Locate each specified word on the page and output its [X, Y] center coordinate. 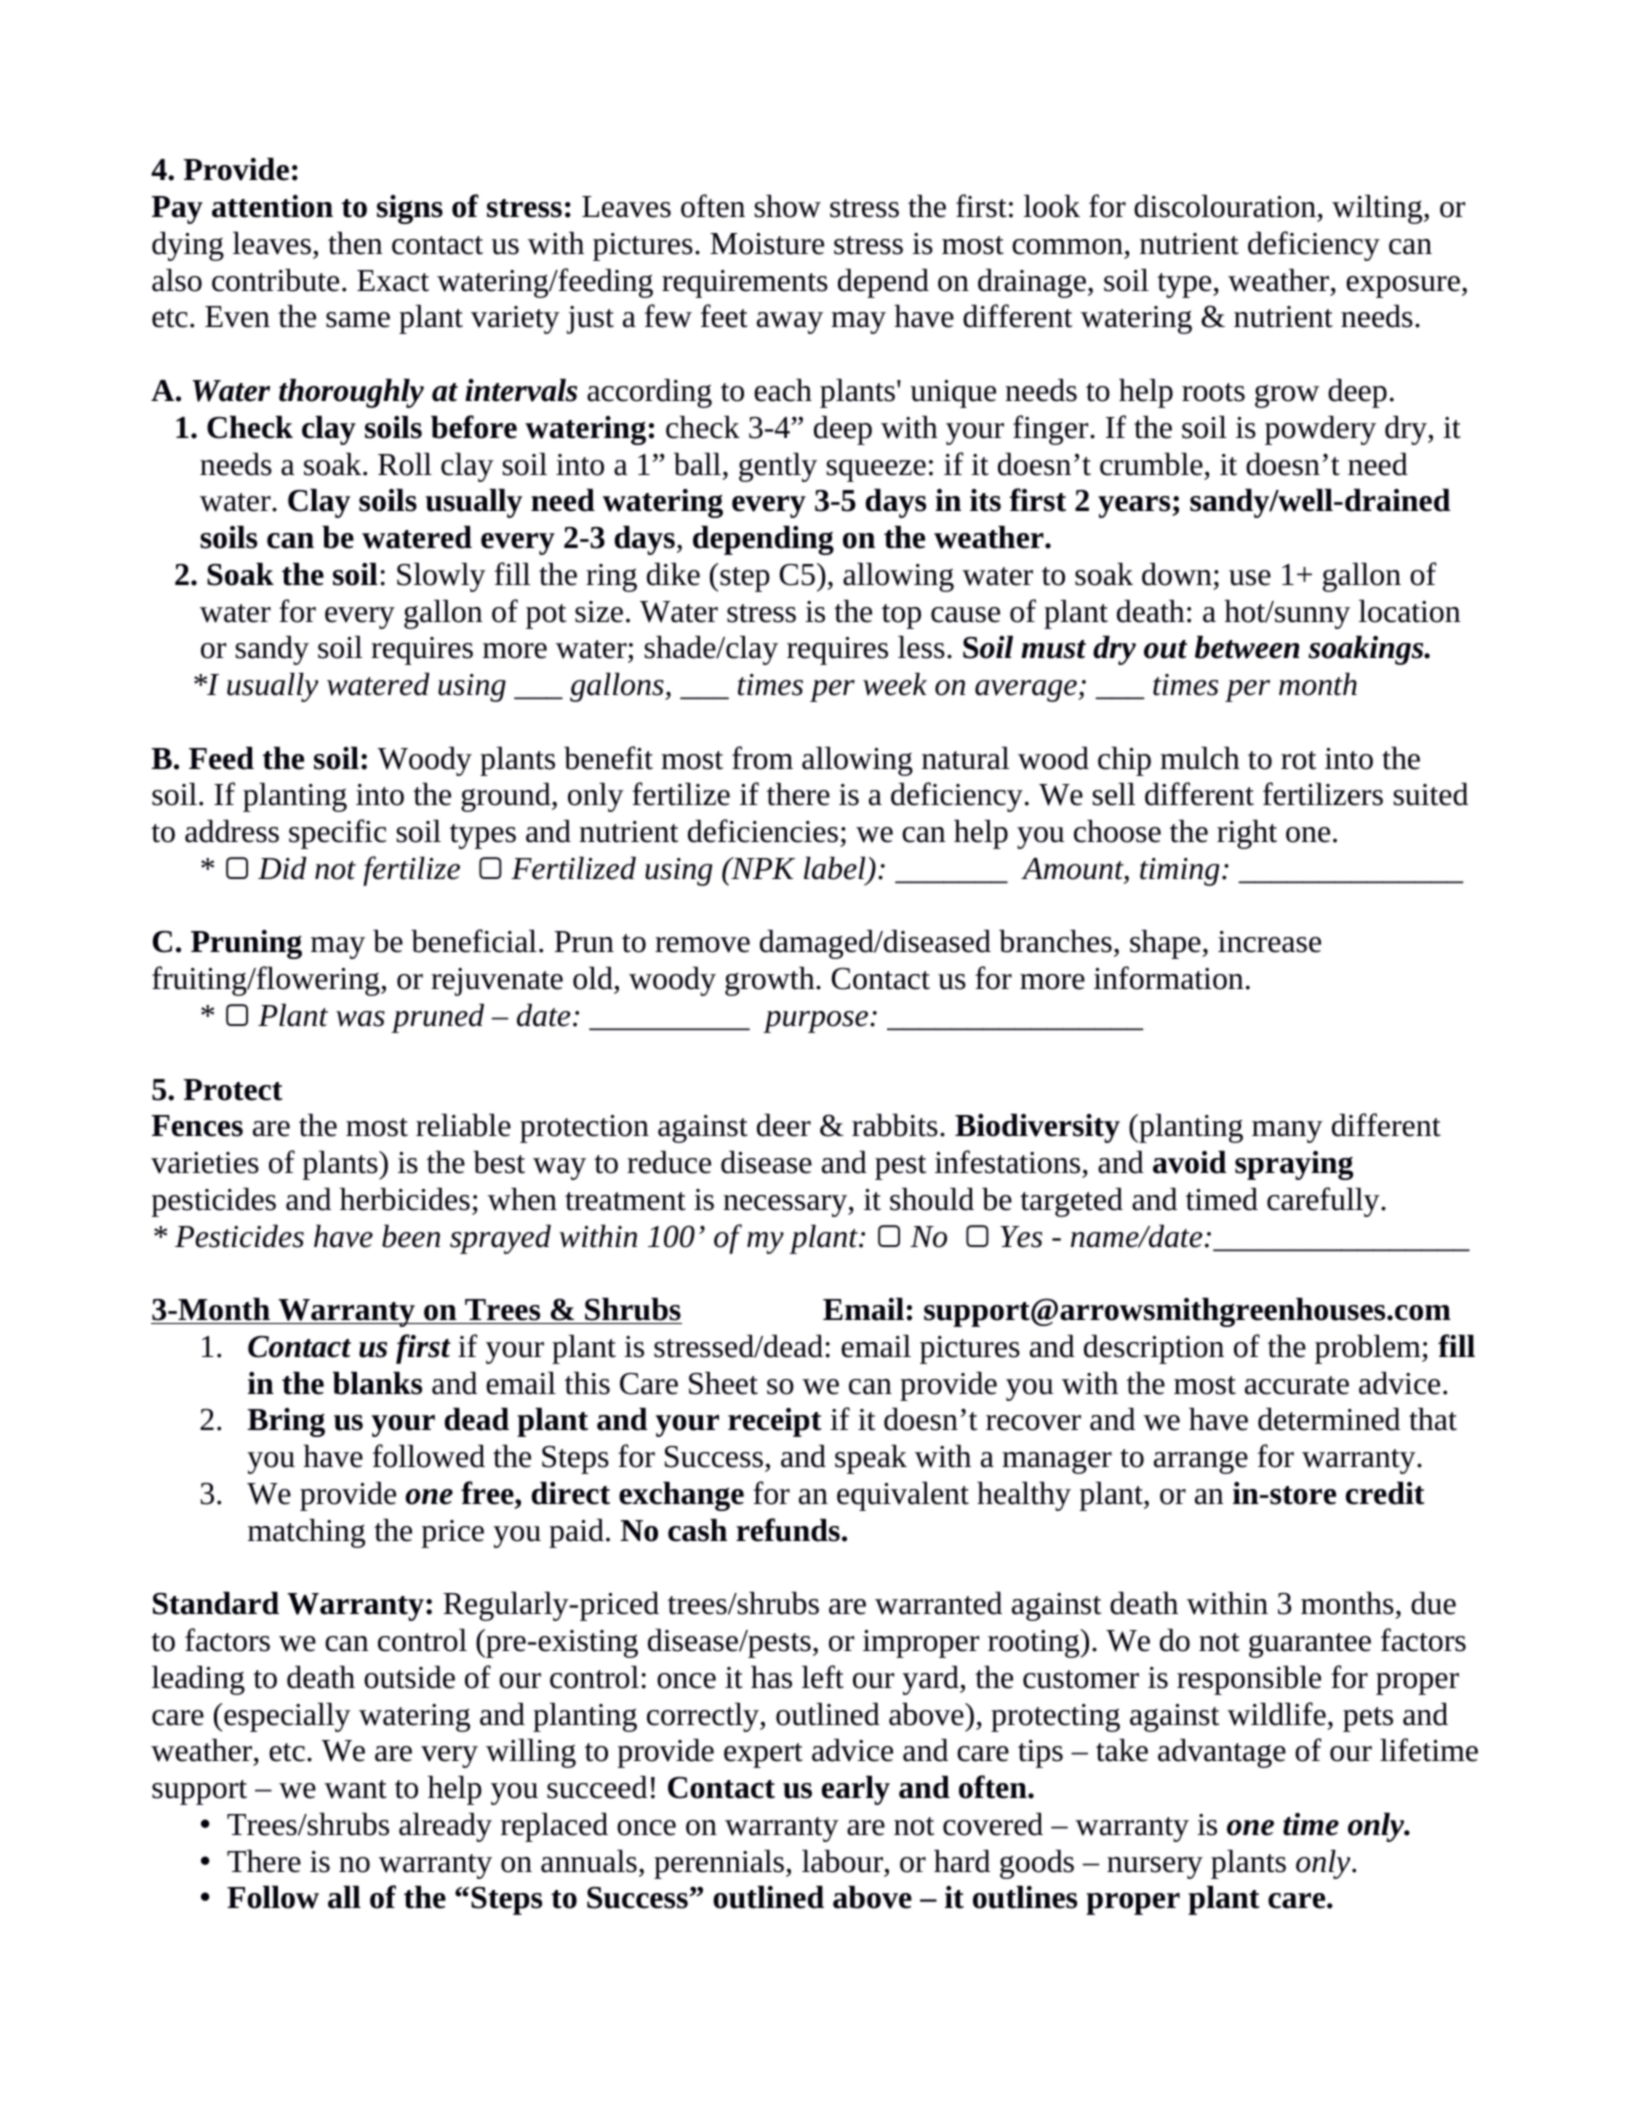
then [355, 243]
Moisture [767, 244]
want [355, 1789]
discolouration [1225, 206]
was [360, 1019]
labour [842, 1861]
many [1287, 1132]
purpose [815, 1022]
